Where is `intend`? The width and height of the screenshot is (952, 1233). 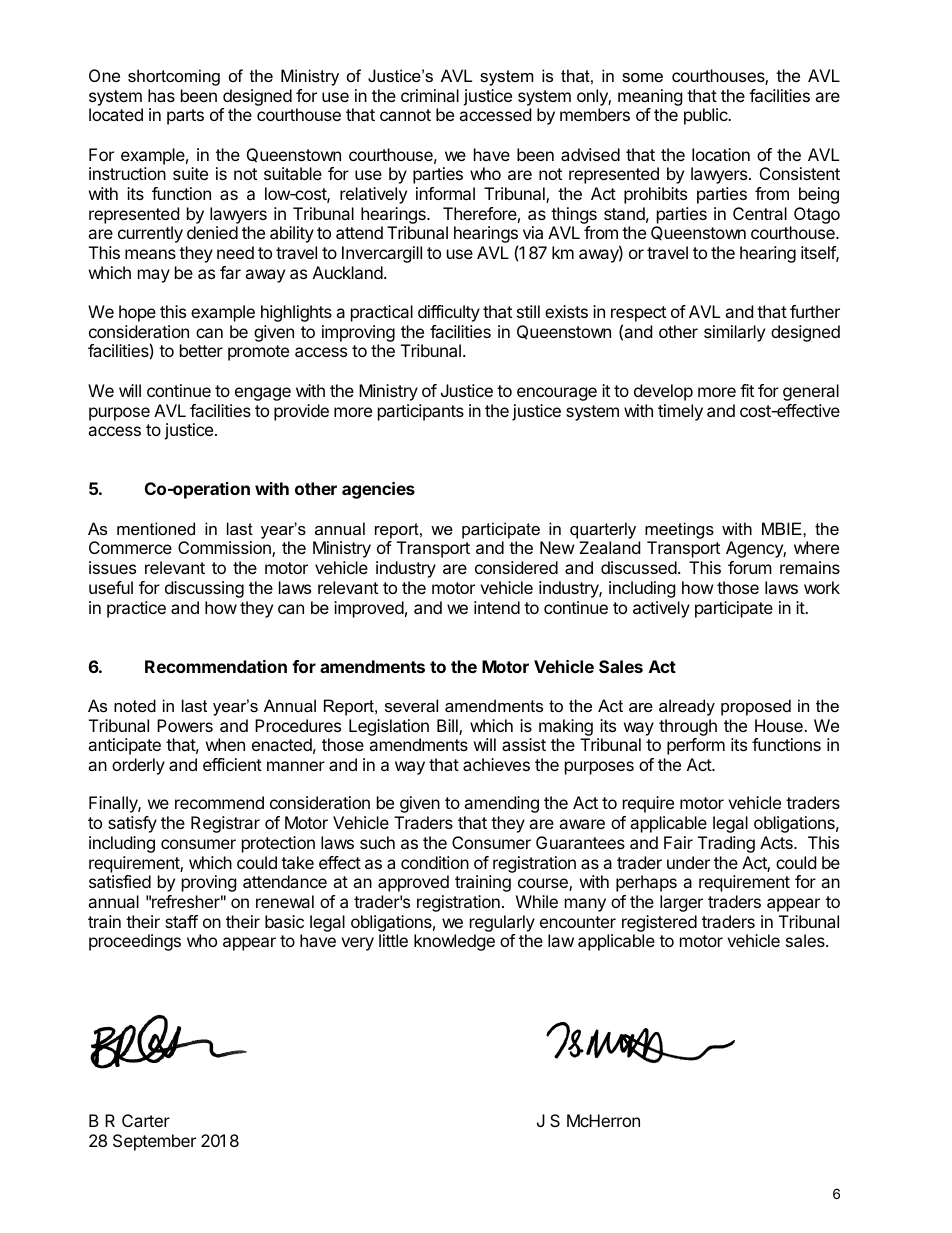 intend is located at coordinates (497, 607).
